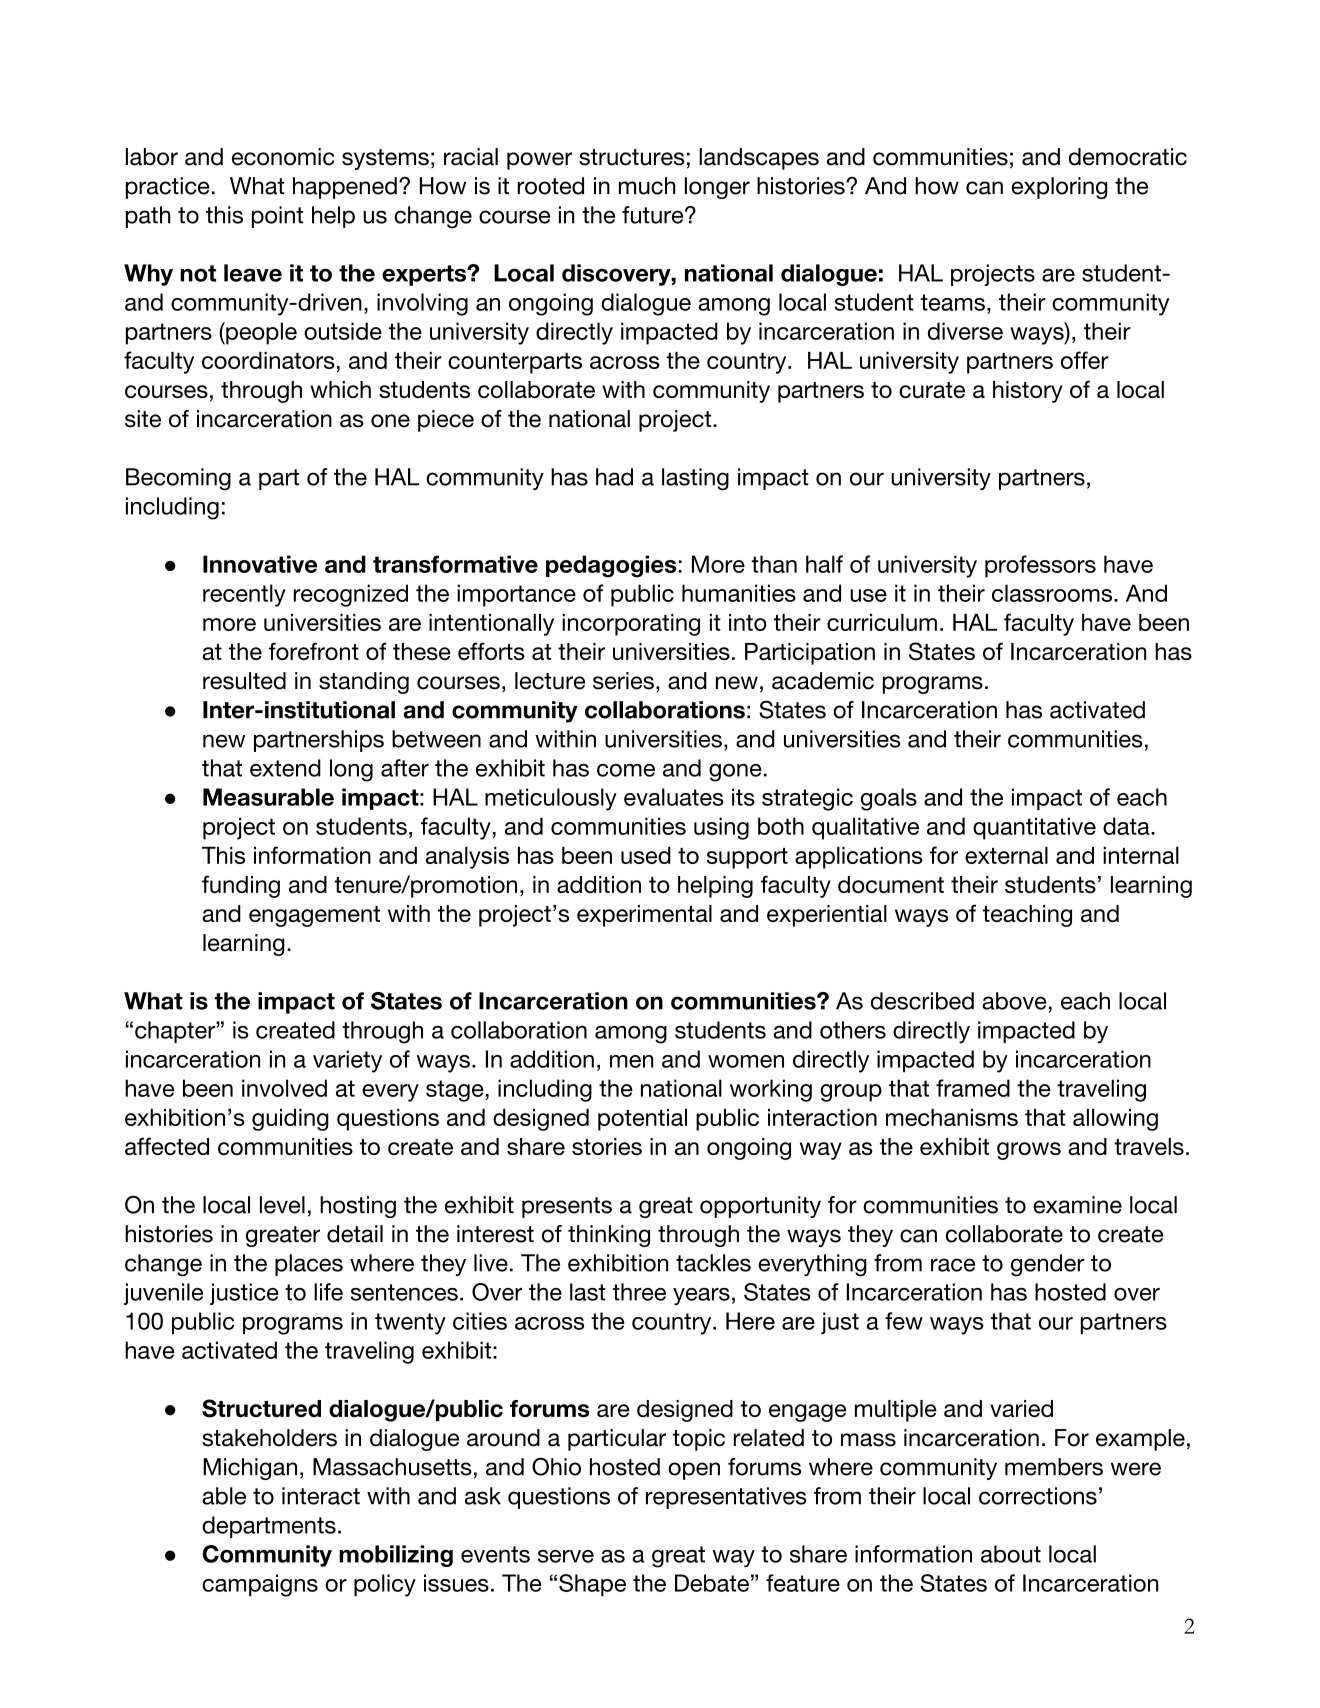 The width and height of the page is (1320, 1708). Describe the element at coordinates (1040, 566) in the page. I see `professors` at that location.
